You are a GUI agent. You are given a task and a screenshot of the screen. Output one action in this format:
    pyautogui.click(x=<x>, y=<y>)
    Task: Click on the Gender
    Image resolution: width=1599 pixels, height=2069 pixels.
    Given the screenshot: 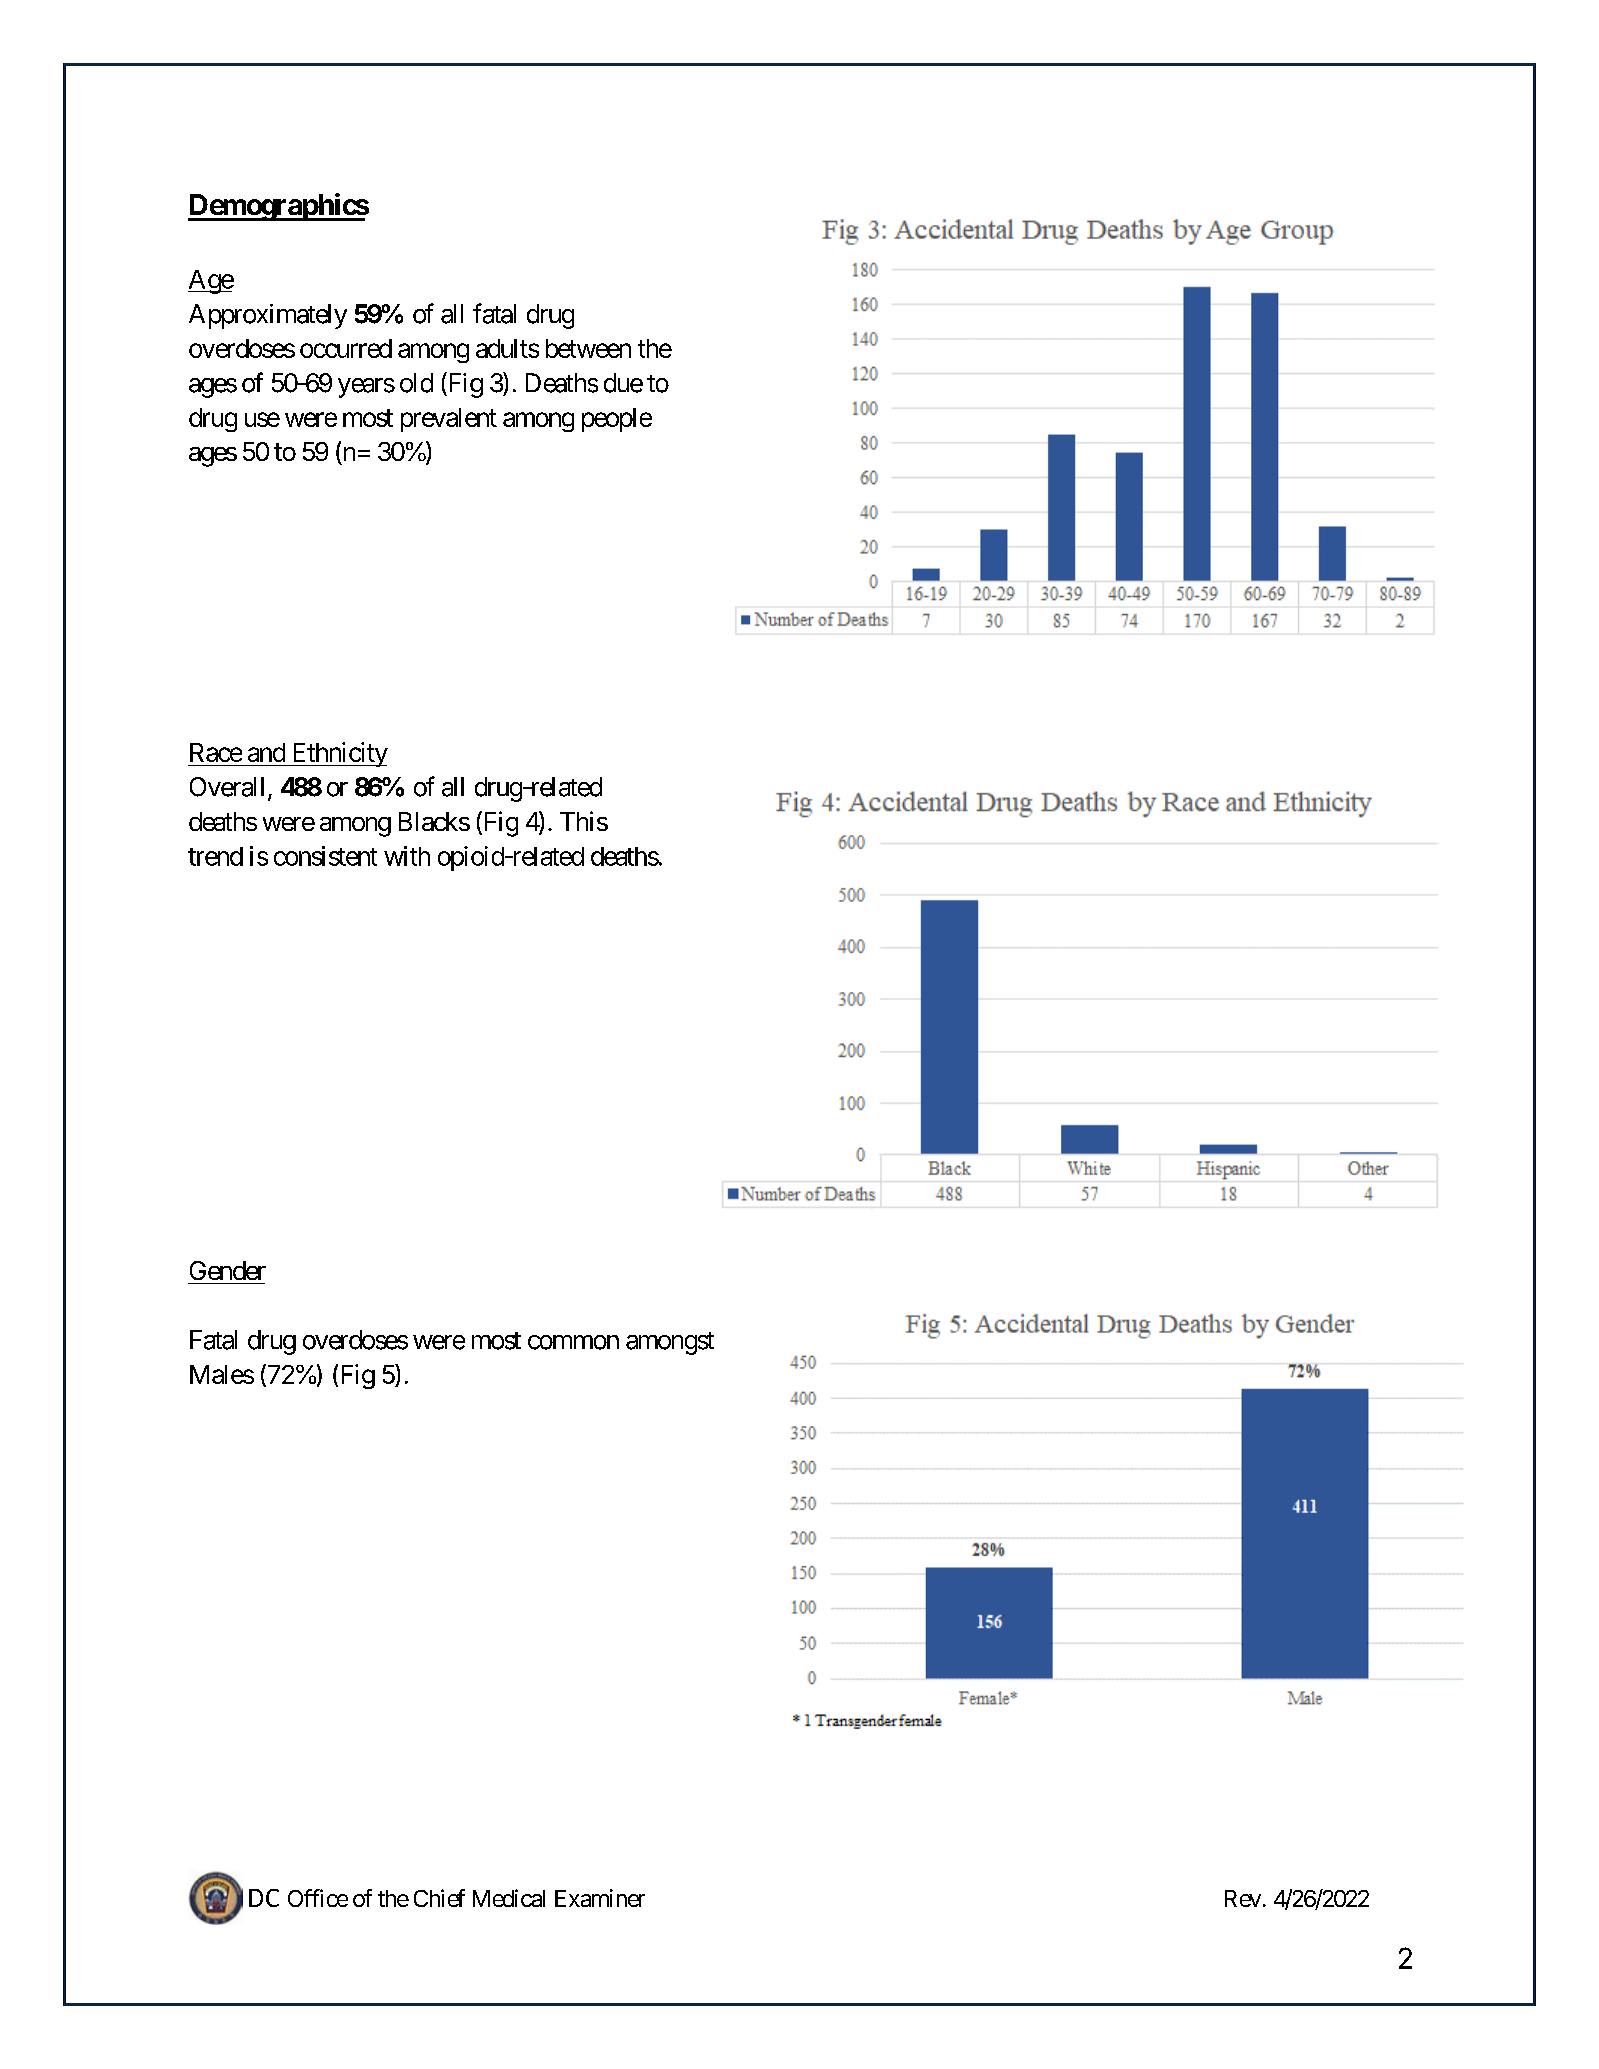 What is the action you would take?
    pyautogui.click(x=228, y=1270)
